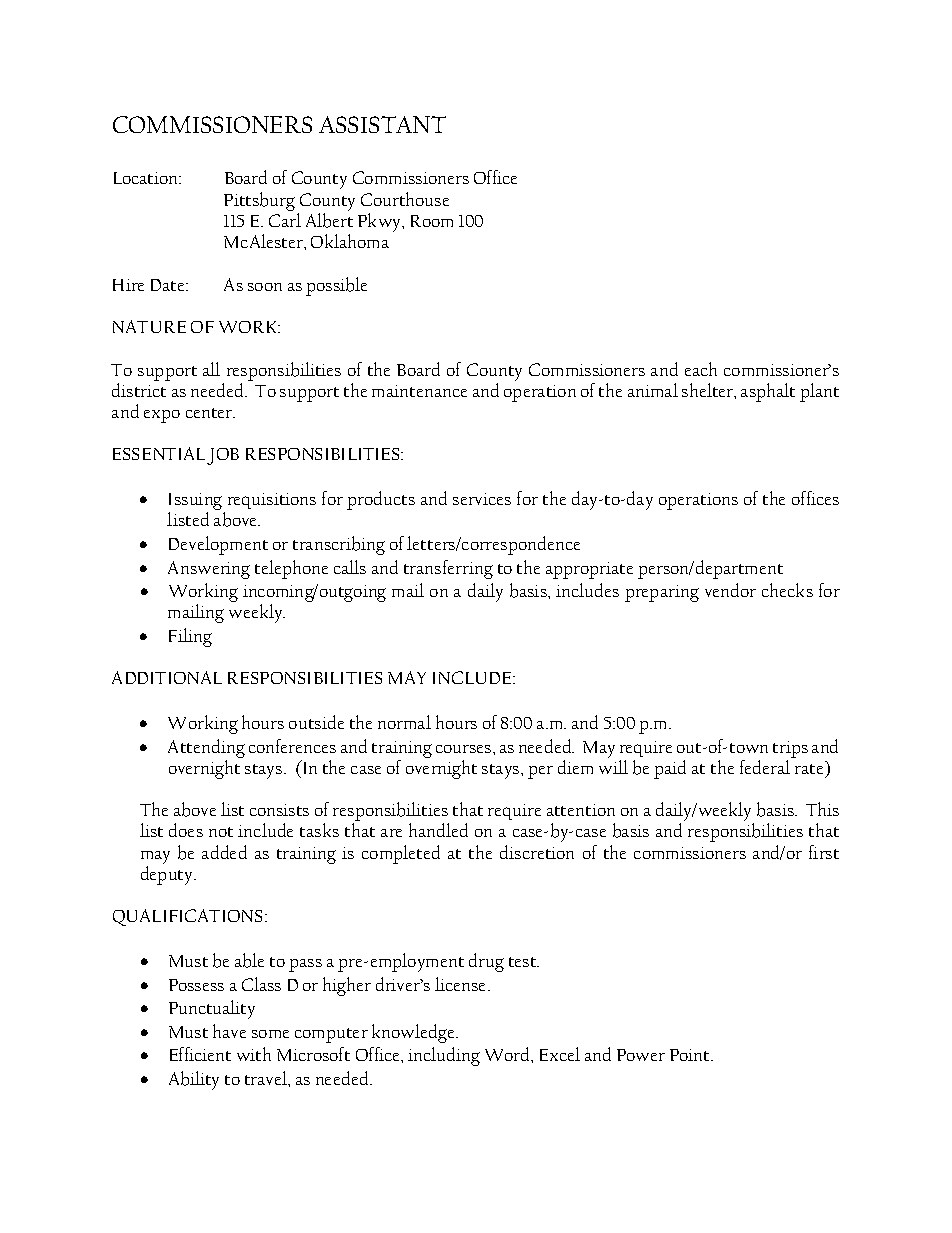 The height and width of the screenshot is (1233, 952). Describe the element at coordinates (819, 392) in the screenshot. I see `plant` at that location.
